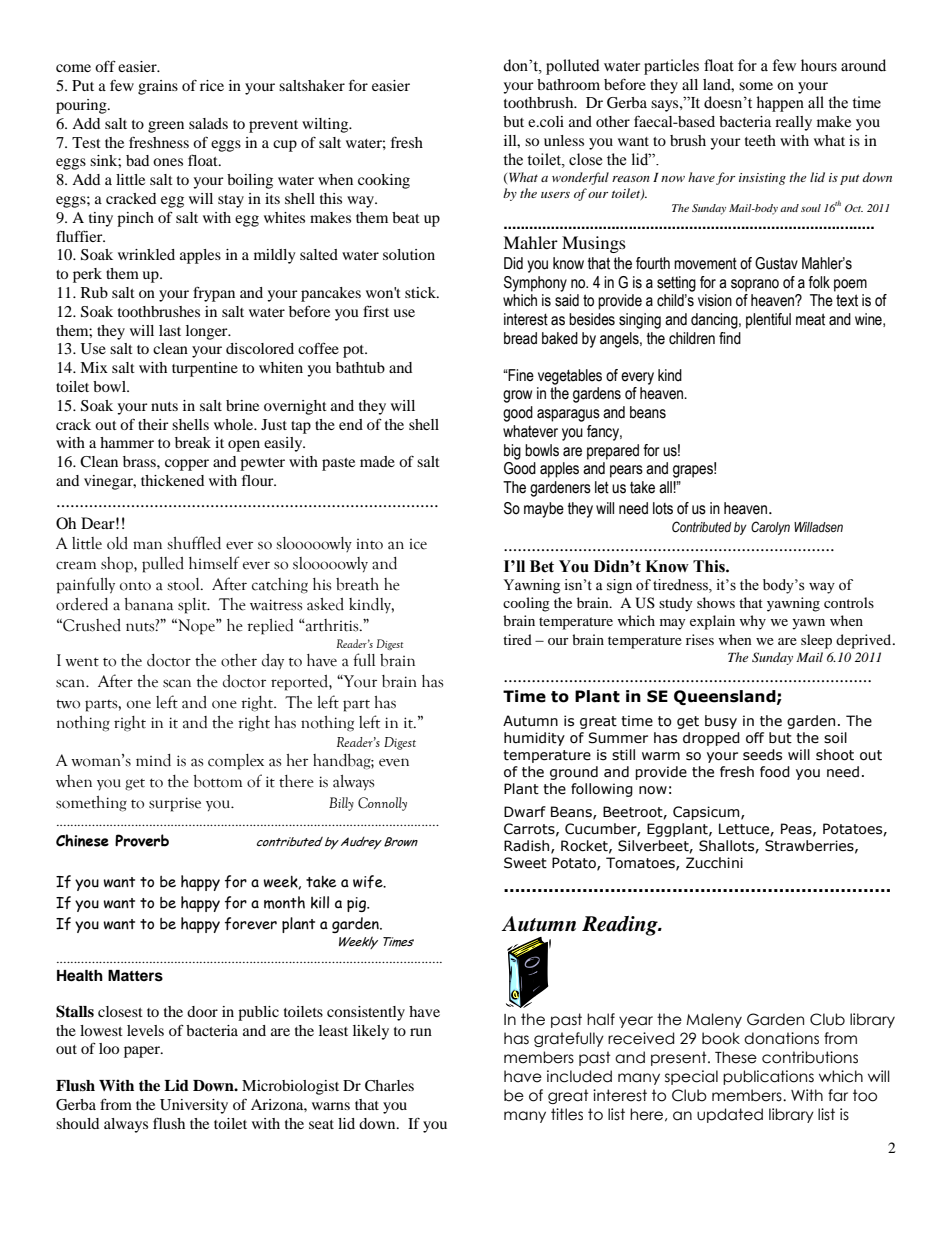 Image resolution: width=952 pixels, height=1233 pixels. Describe the element at coordinates (389, 1086) in the screenshot. I see `Charles` at that location.
